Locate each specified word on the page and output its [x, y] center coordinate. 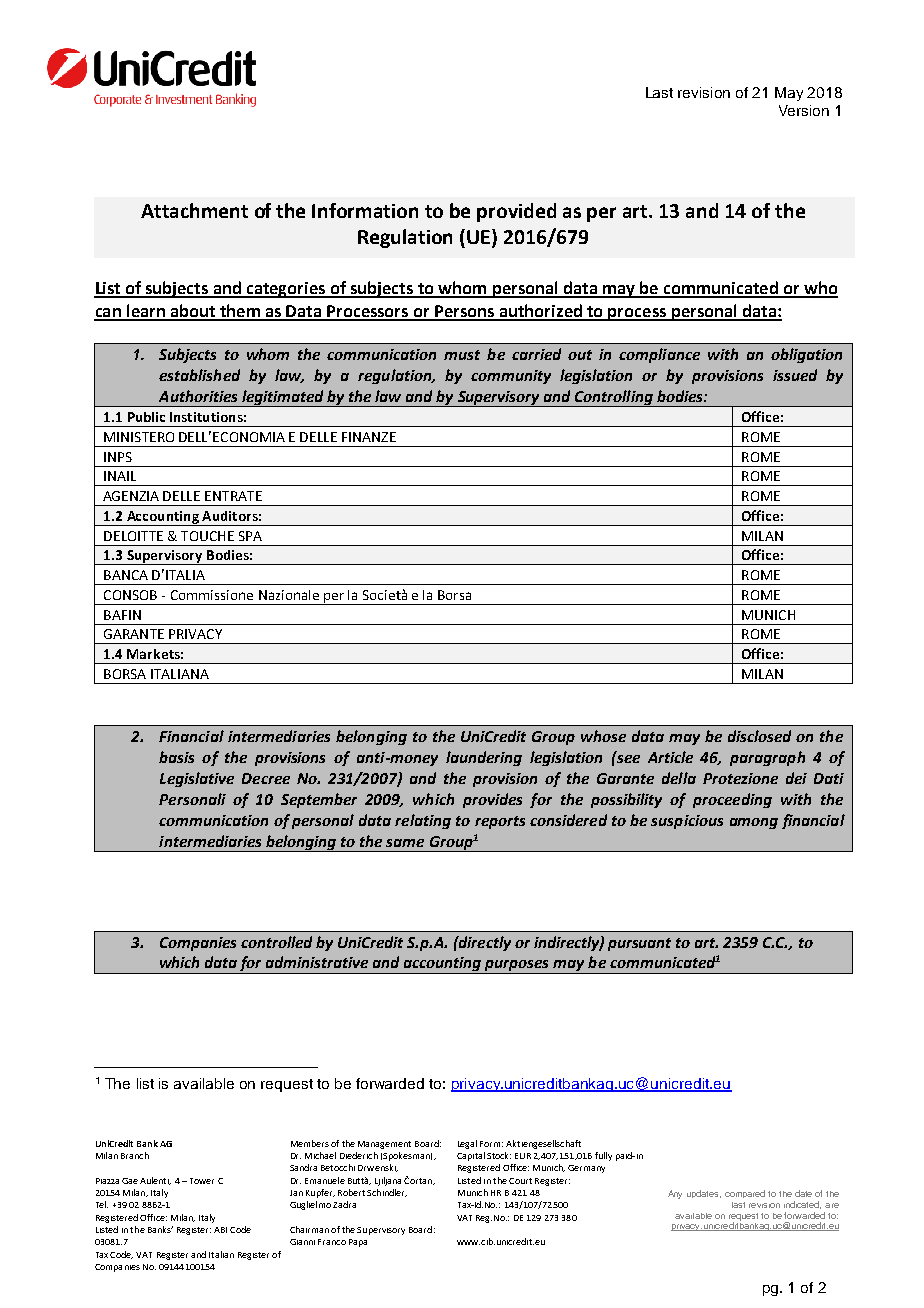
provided [516, 212]
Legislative [197, 779]
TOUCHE [207, 536]
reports [500, 822]
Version [804, 110]
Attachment [194, 210]
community [511, 377]
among [754, 823]
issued [795, 375]
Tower [202, 1181]
